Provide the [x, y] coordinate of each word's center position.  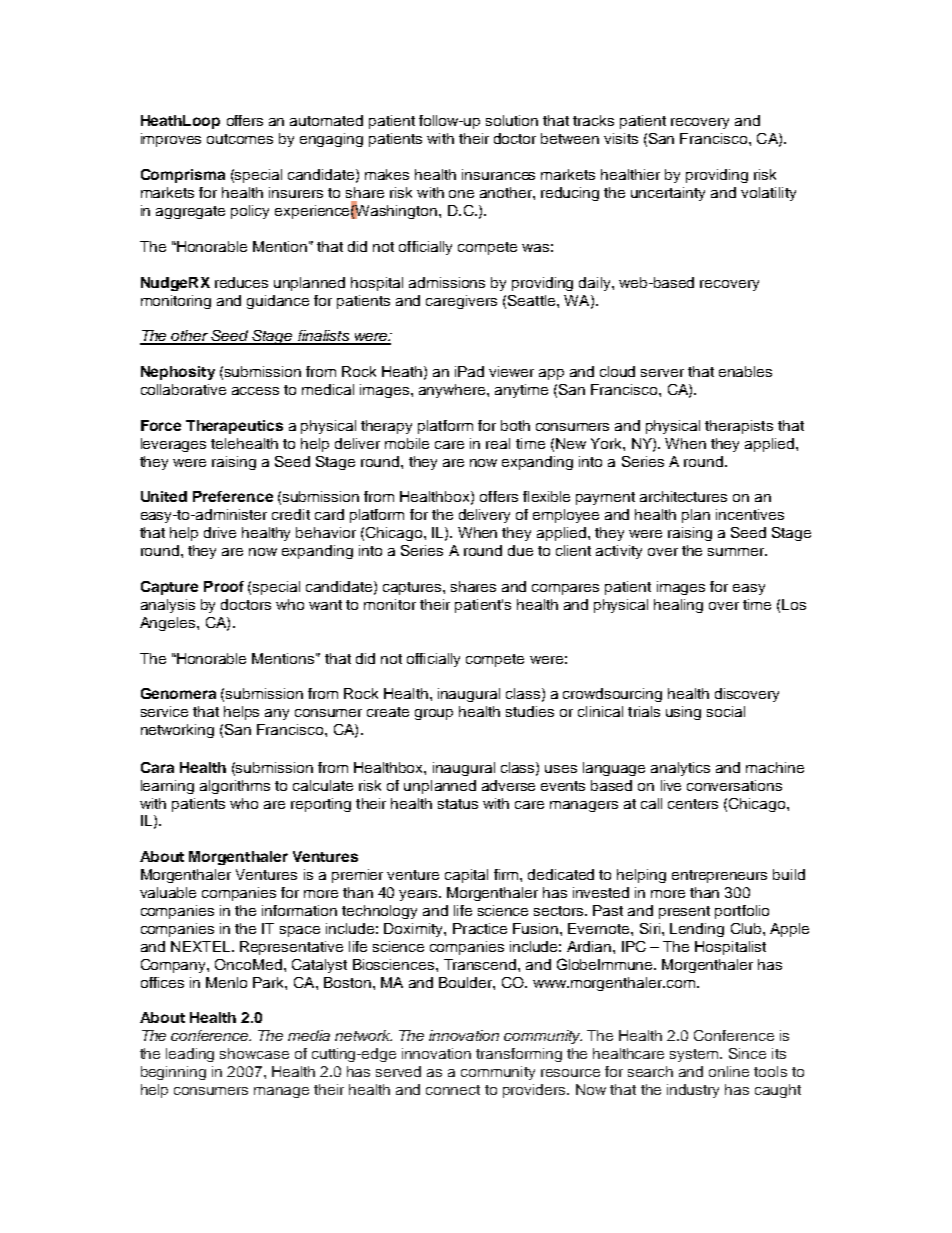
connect [453, 1090]
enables [745, 371]
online [729, 1071]
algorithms [235, 787]
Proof [224, 586]
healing [678, 606]
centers [693, 804]
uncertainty [668, 194]
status [458, 804]
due [520, 550]
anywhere [453, 391]
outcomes [240, 139]
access [255, 391]
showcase [254, 1053]
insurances [498, 174]
